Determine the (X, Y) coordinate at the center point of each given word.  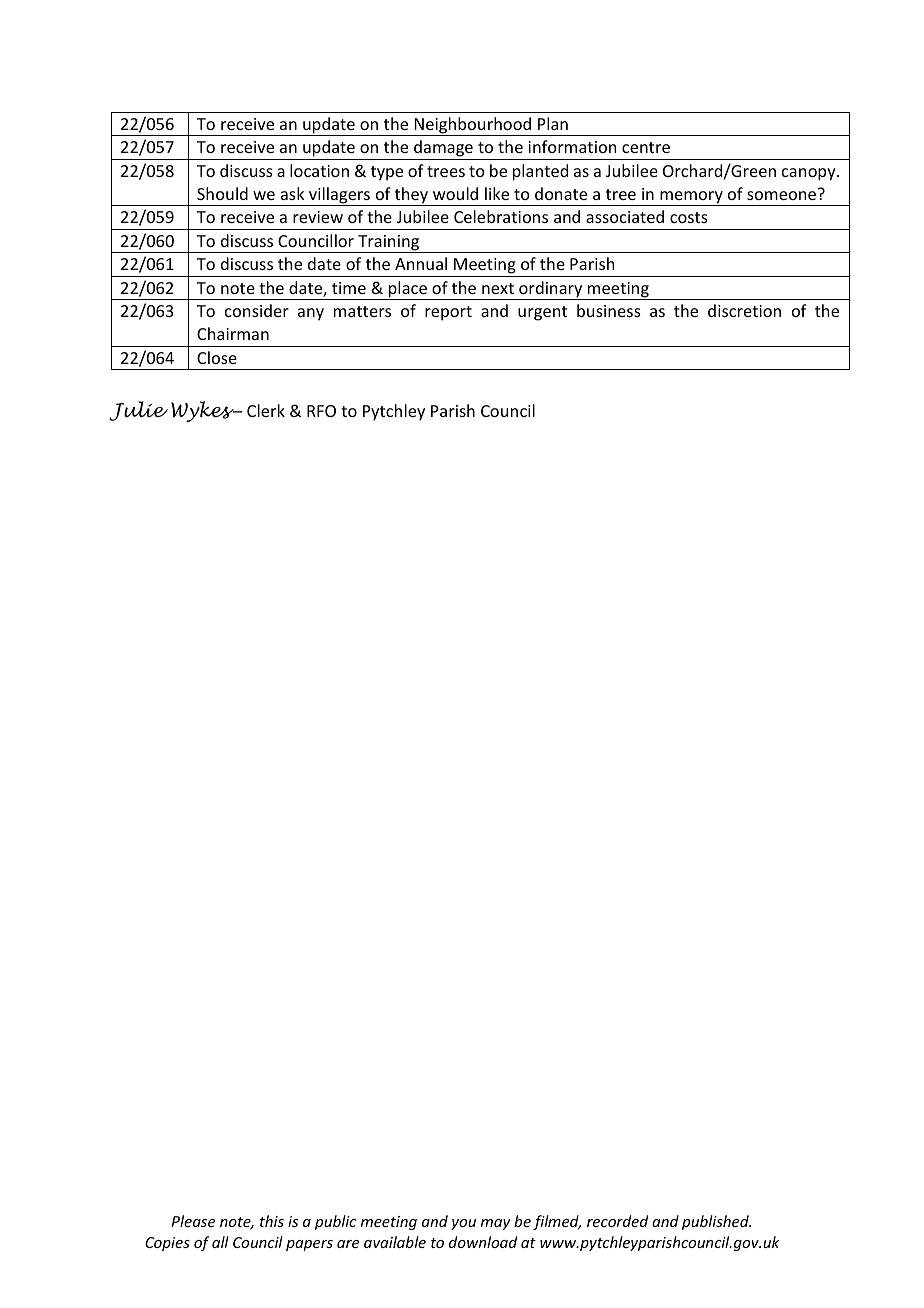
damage (443, 150)
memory (691, 198)
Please (193, 1221)
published (716, 1222)
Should (222, 193)
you (463, 1224)
